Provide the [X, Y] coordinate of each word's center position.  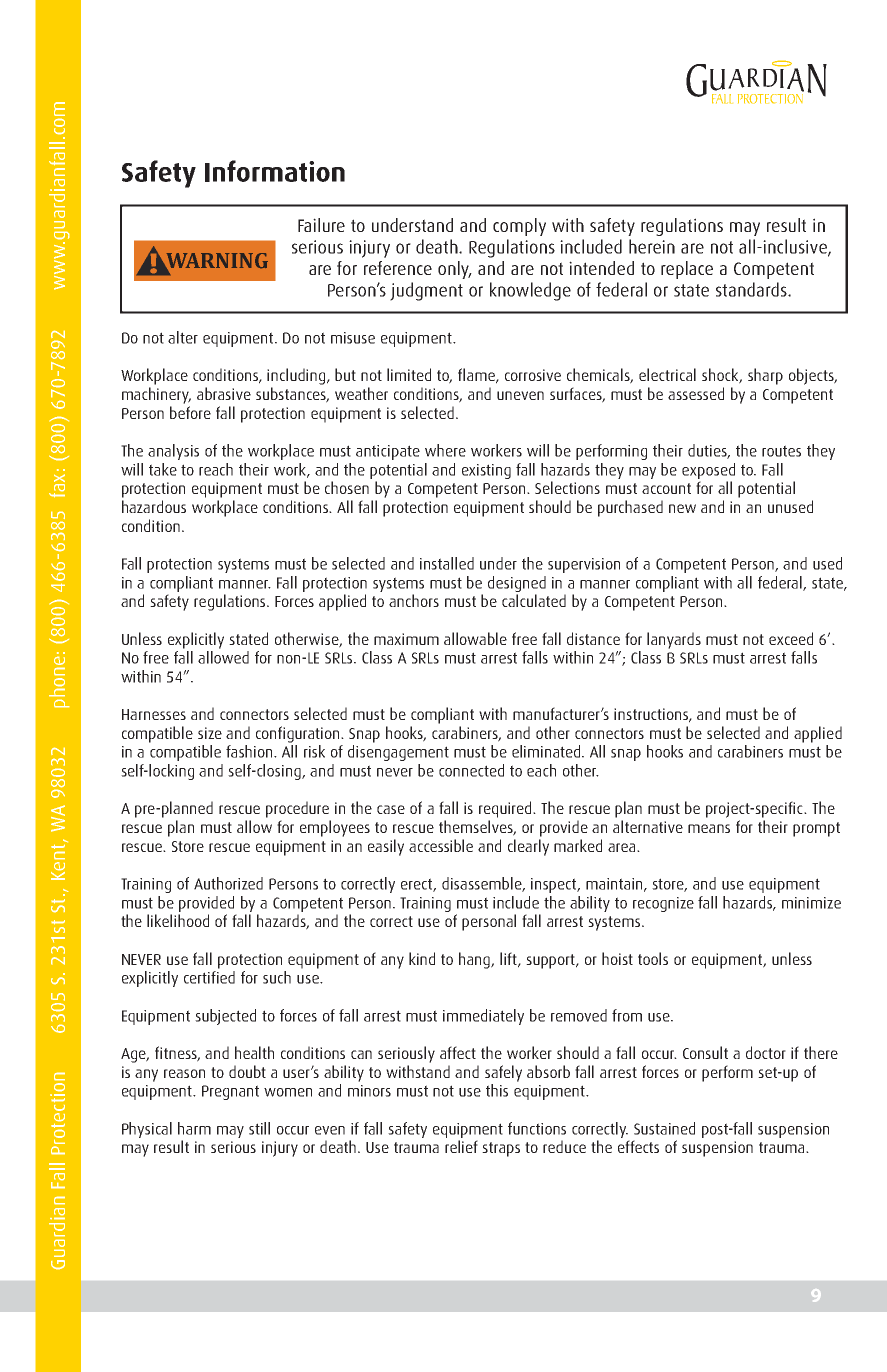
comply [519, 227]
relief [461, 1146]
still [259, 1128]
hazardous [154, 506]
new [682, 508]
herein [652, 246]
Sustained [664, 1128]
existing [486, 471]
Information [275, 171]
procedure [297, 809]
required [506, 809]
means [709, 828]
